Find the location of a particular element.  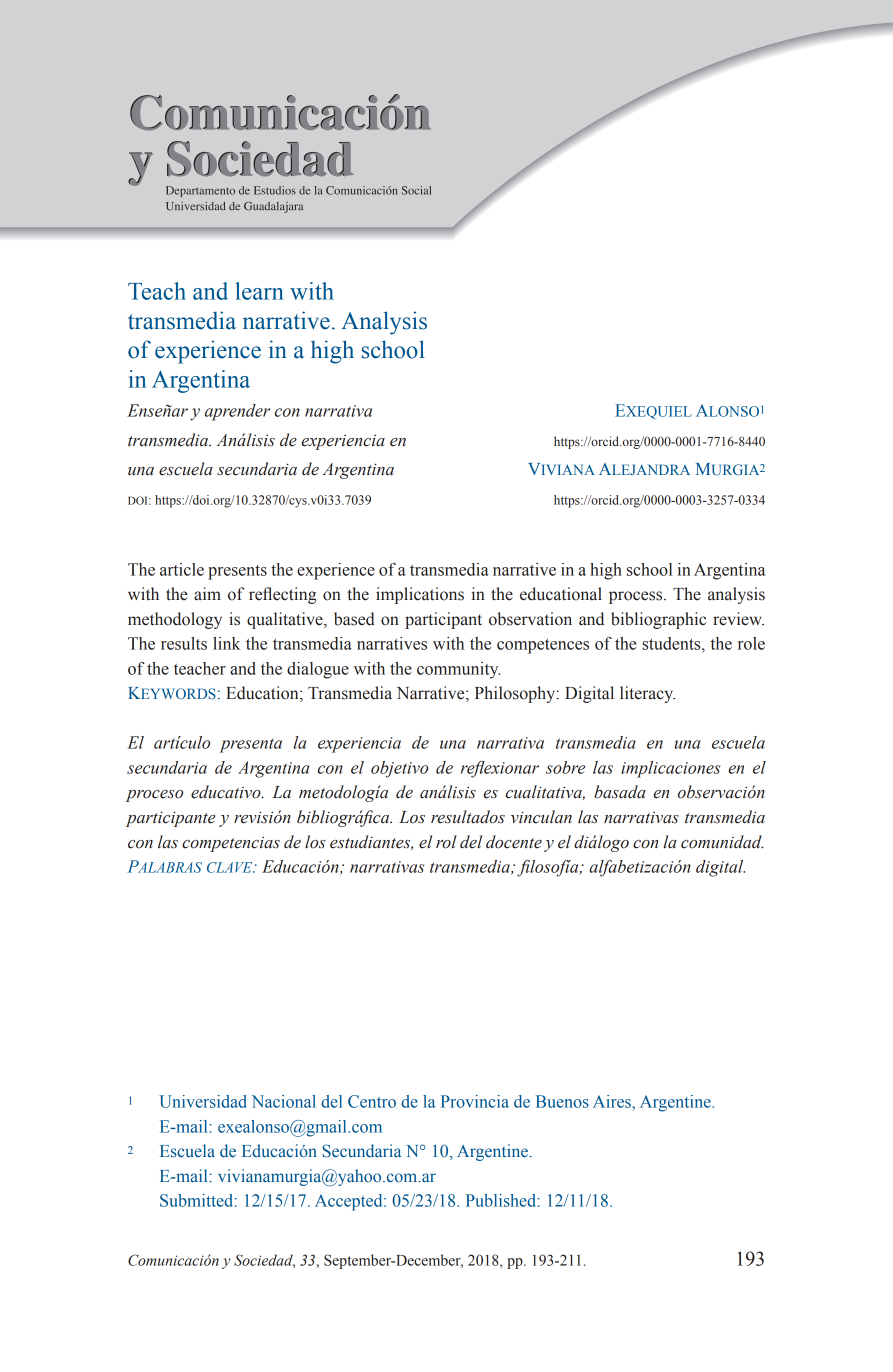

Provincia is located at coordinates (475, 1101).
